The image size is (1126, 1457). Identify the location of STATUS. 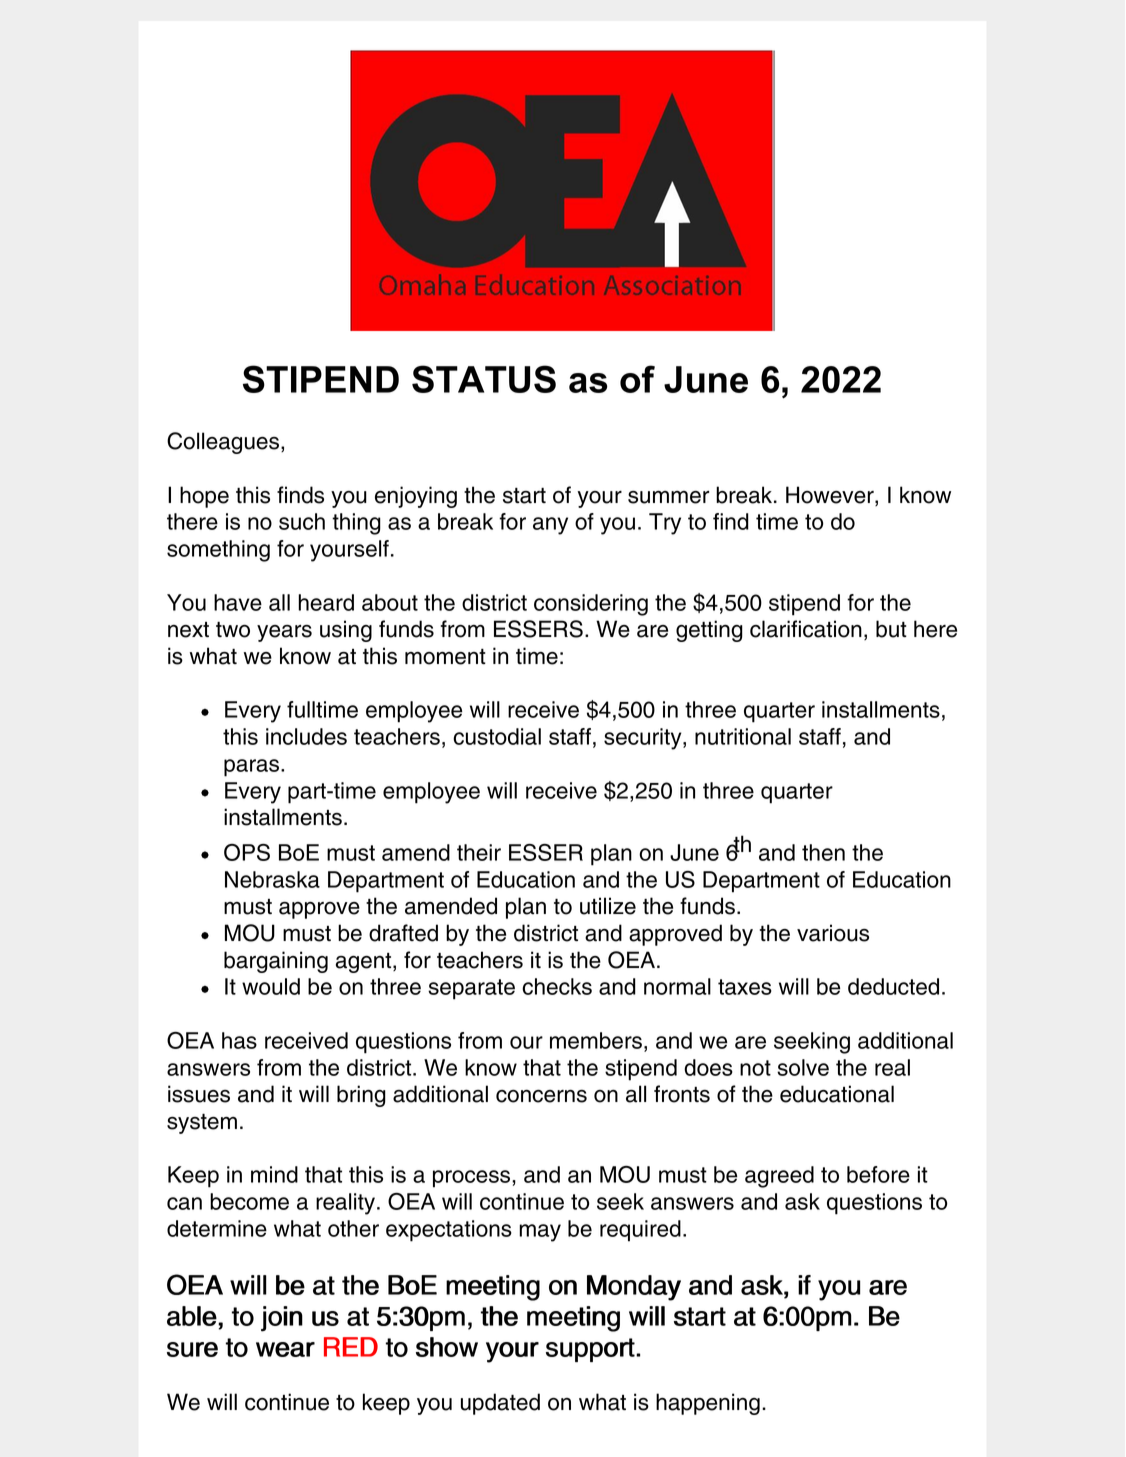
(484, 379).
